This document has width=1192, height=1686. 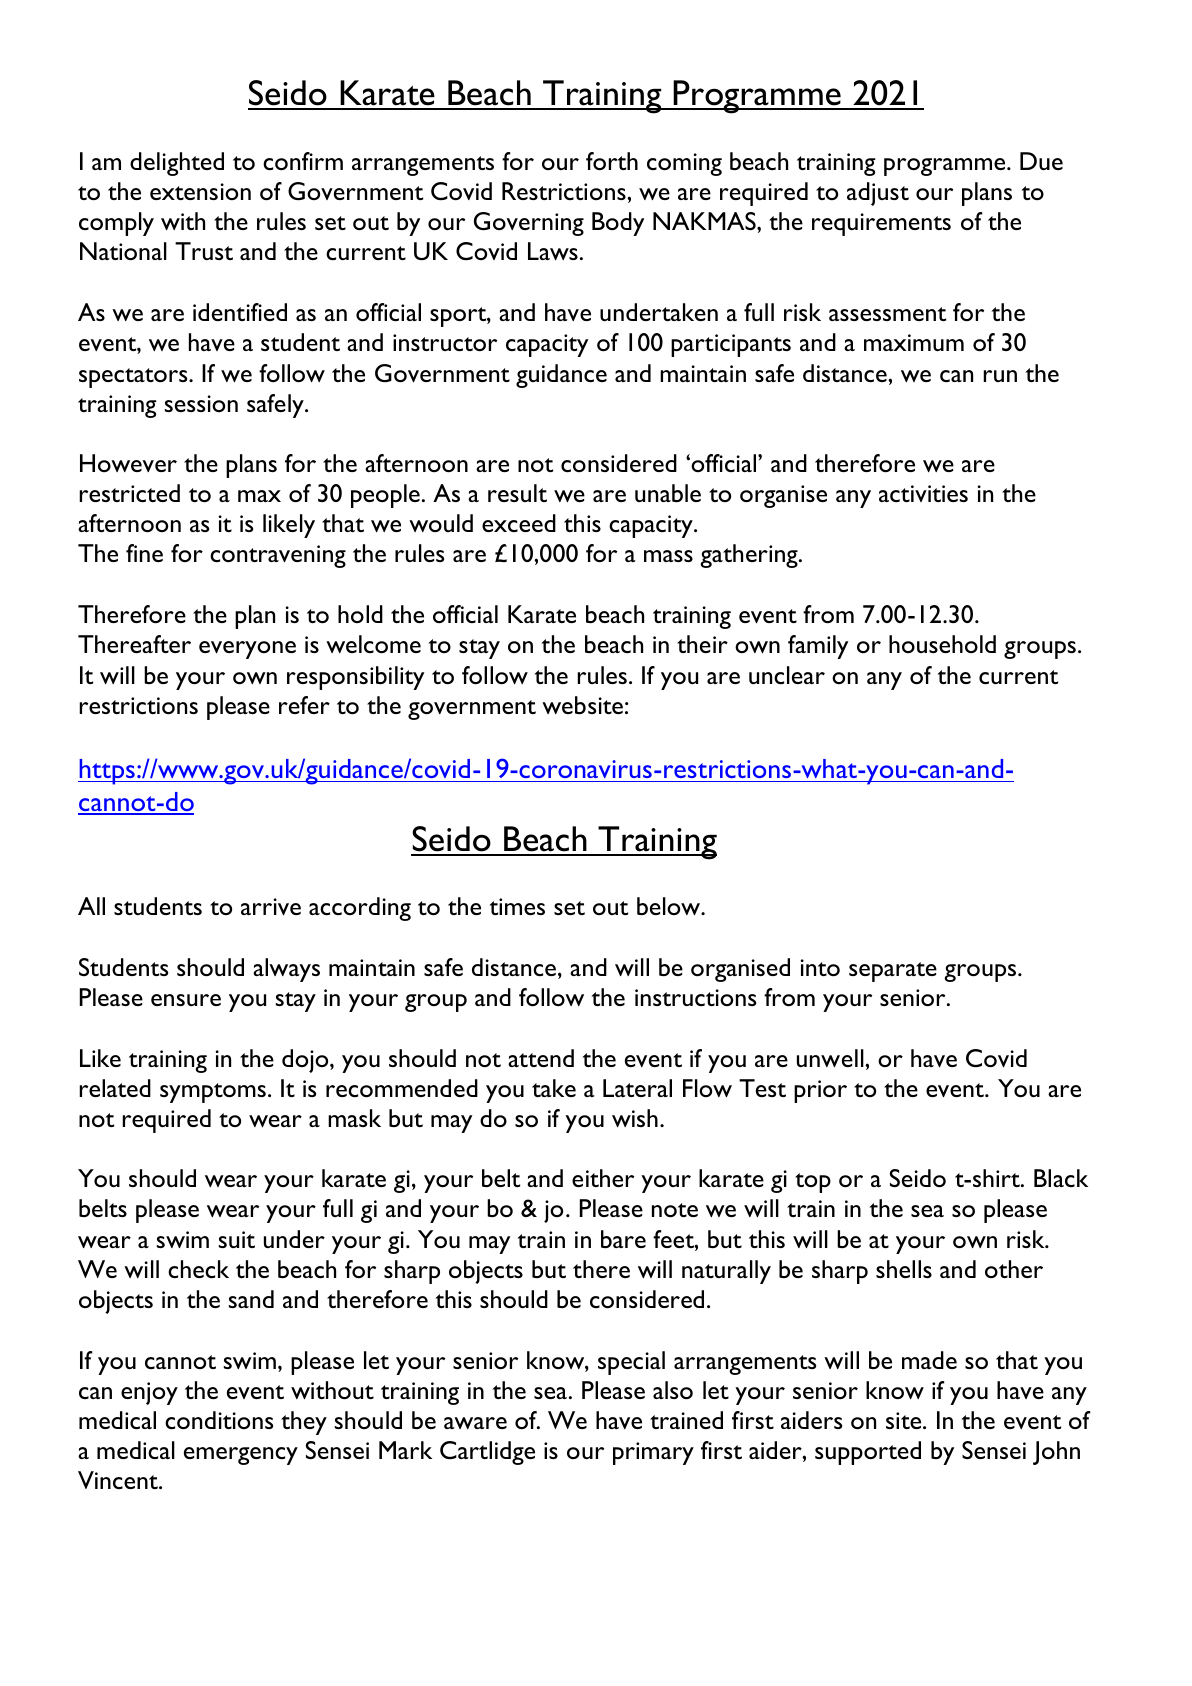 What do you see at coordinates (868, 1453) in the document?
I see `supported` at bounding box center [868, 1453].
